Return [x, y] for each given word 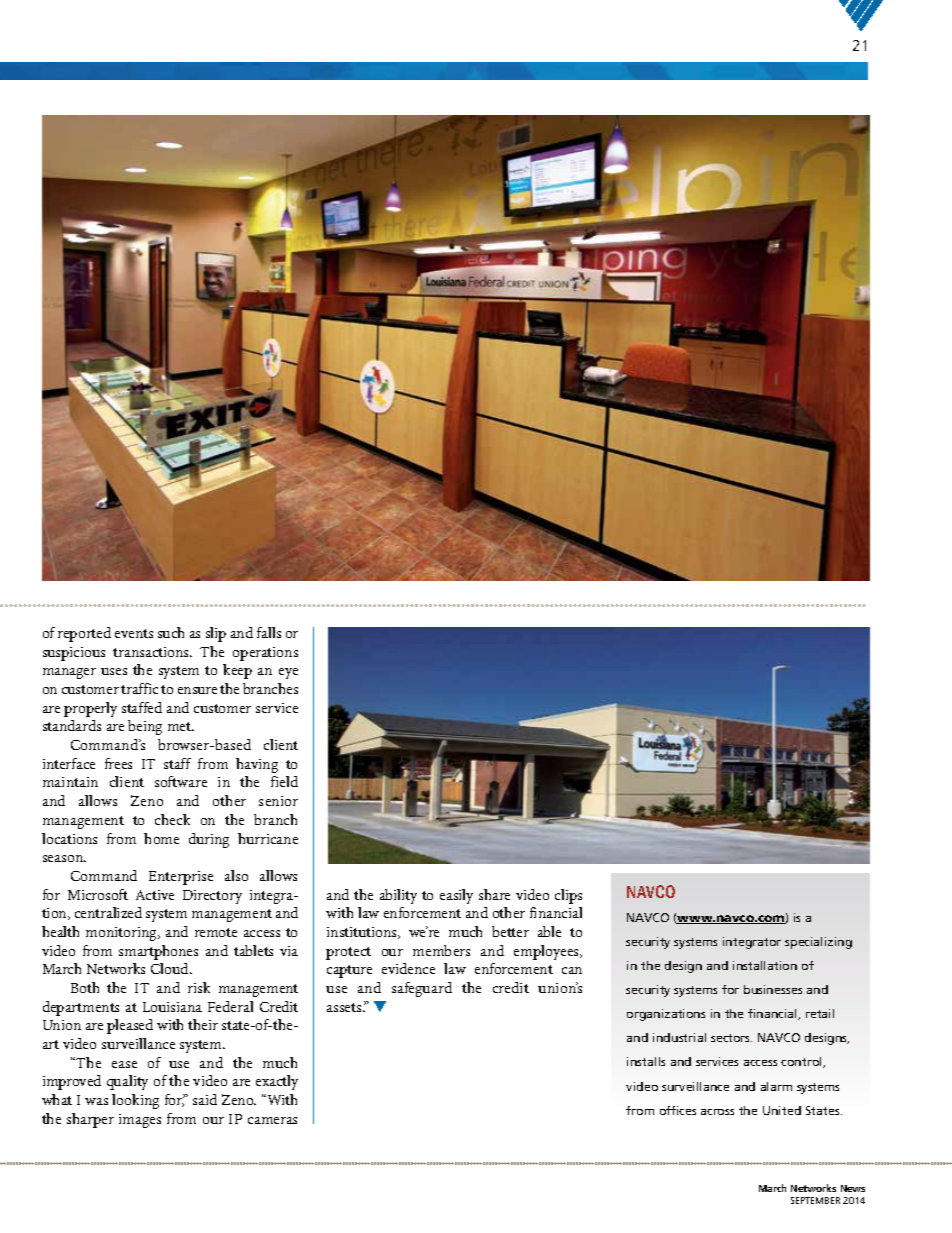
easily [456, 896]
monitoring [122, 934]
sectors [731, 1038]
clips [568, 896]
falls [269, 632]
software [181, 781]
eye [288, 673]
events [134, 633]
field [284, 781]
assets [345, 1007]
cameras [272, 1120]
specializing [818, 943]
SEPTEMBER [815, 1200]
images [140, 1121]
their [203, 1024]
